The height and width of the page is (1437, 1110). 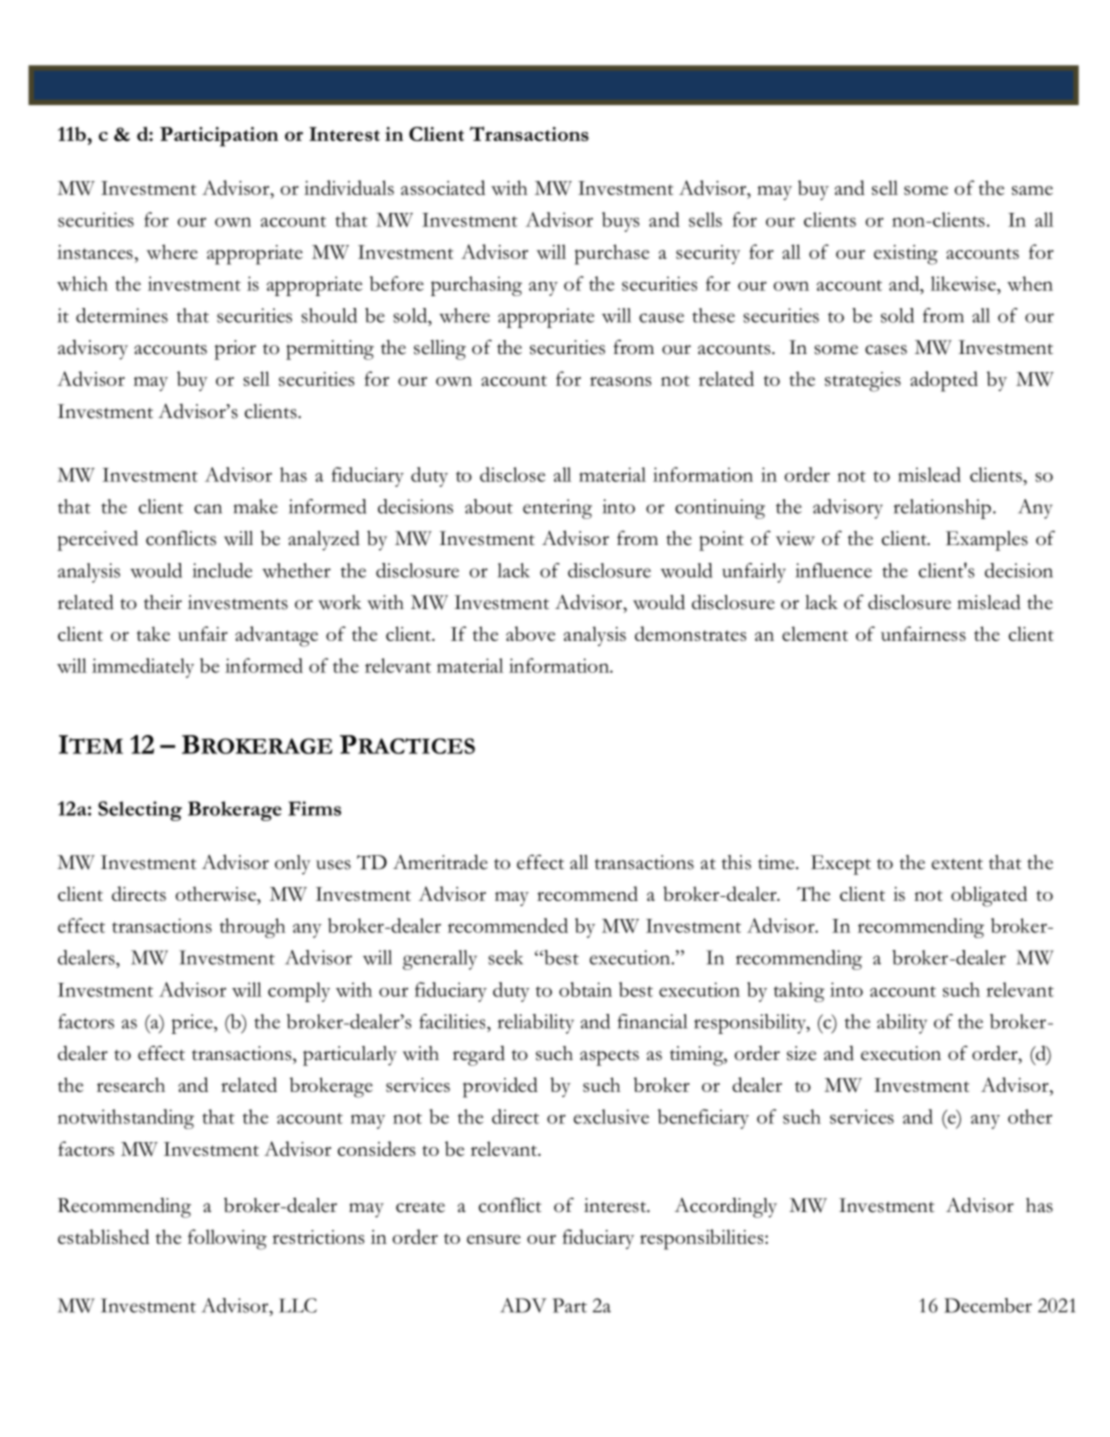 What do you see at coordinates (253, 928) in the page?
I see `through` at bounding box center [253, 928].
